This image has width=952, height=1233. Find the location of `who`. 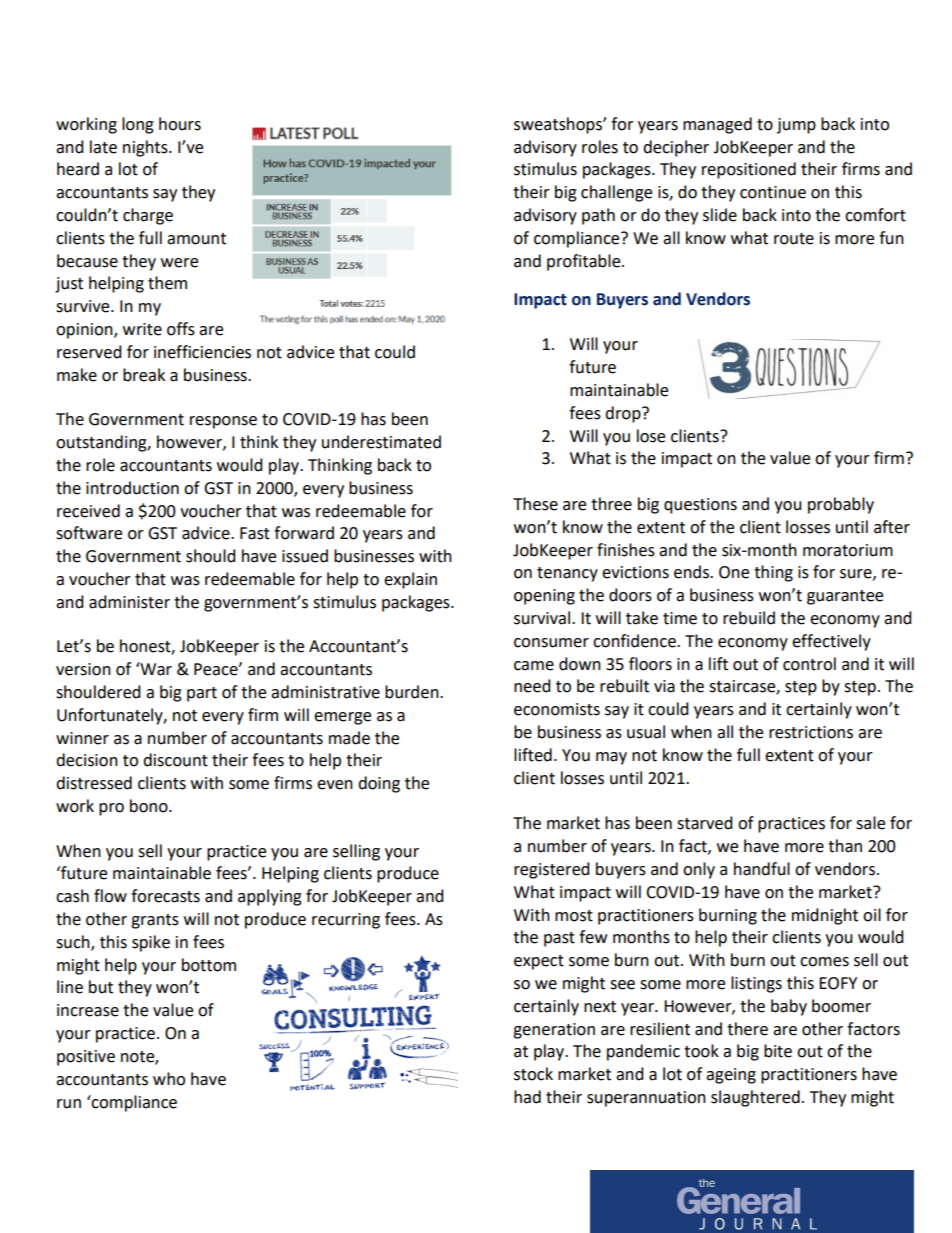

who is located at coordinates (169, 1079).
